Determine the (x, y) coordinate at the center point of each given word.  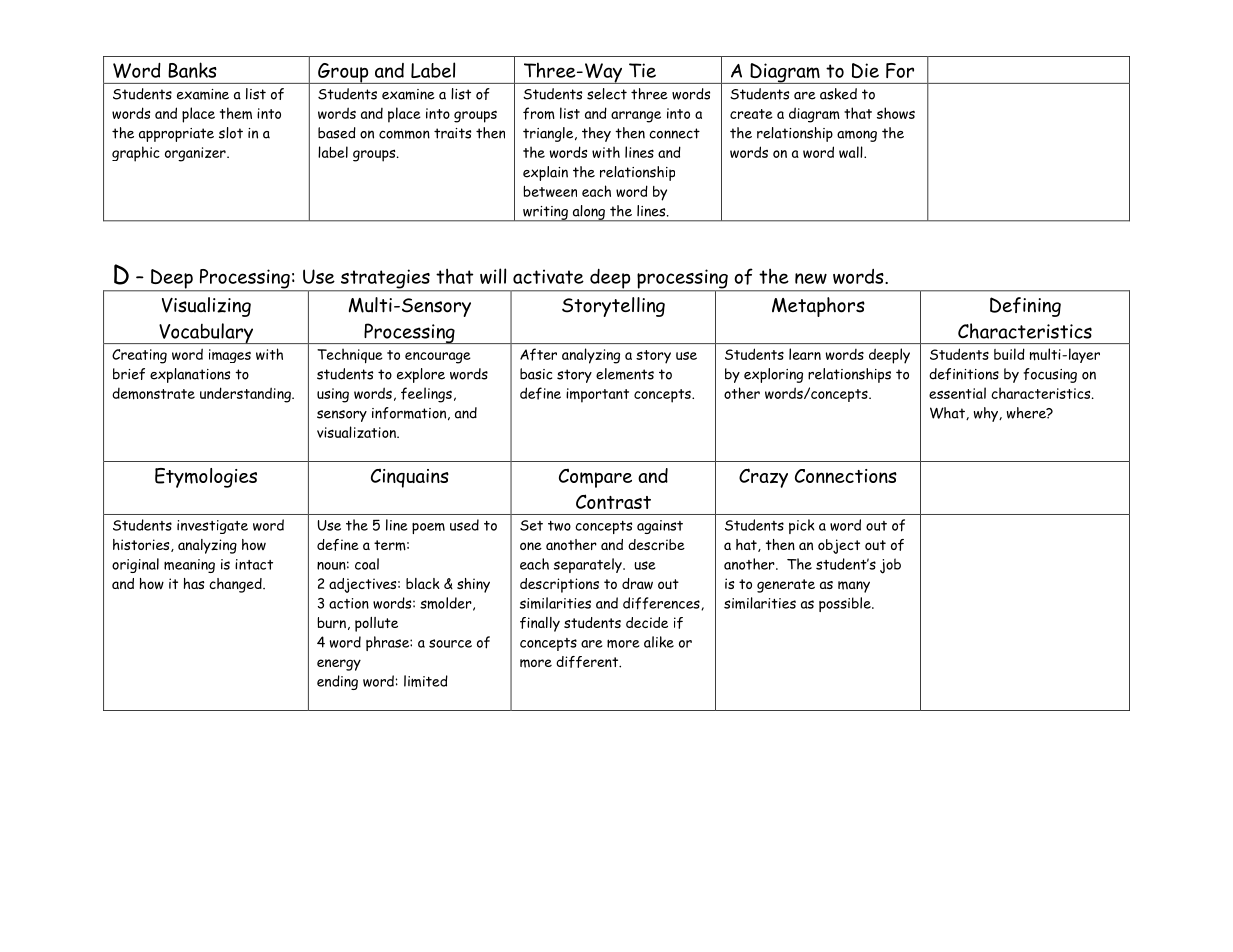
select (607, 94)
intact (254, 564)
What (948, 413)
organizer (196, 154)
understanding (246, 395)
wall (852, 152)
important (597, 395)
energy (339, 665)
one (531, 546)
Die (865, 70)
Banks (192, 70)
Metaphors (818, 307)
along (588, 213)
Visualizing (206, 307)
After (538, 354)
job (890, 566)
